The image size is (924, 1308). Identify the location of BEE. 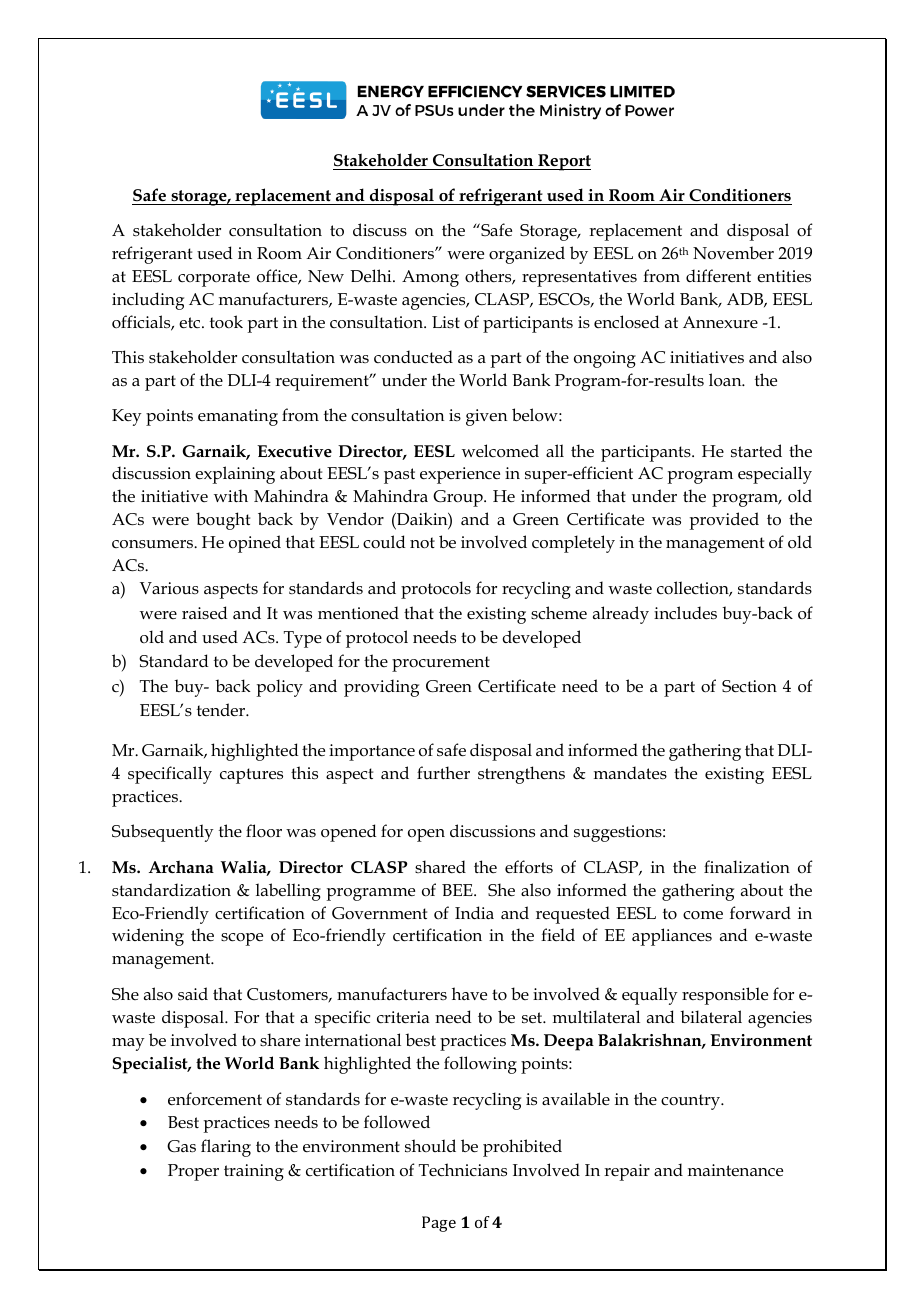
(458, 890).
